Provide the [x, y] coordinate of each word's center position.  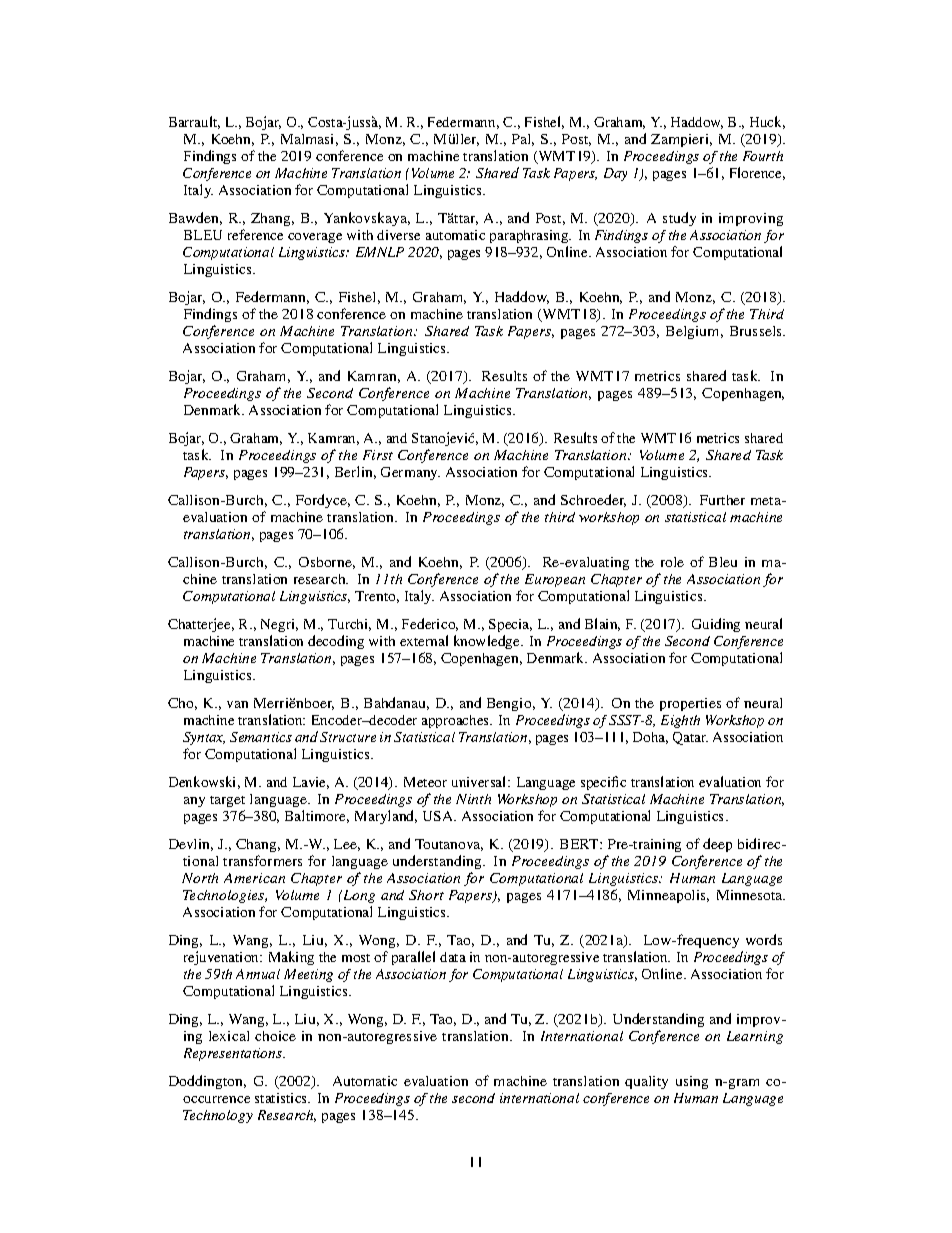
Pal [523, 140]
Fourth [763, 156]
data [453, 957]
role [672, 562]
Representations [234, 1054]
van [237, 704]
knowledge [488, 642]
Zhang [272, 219]
